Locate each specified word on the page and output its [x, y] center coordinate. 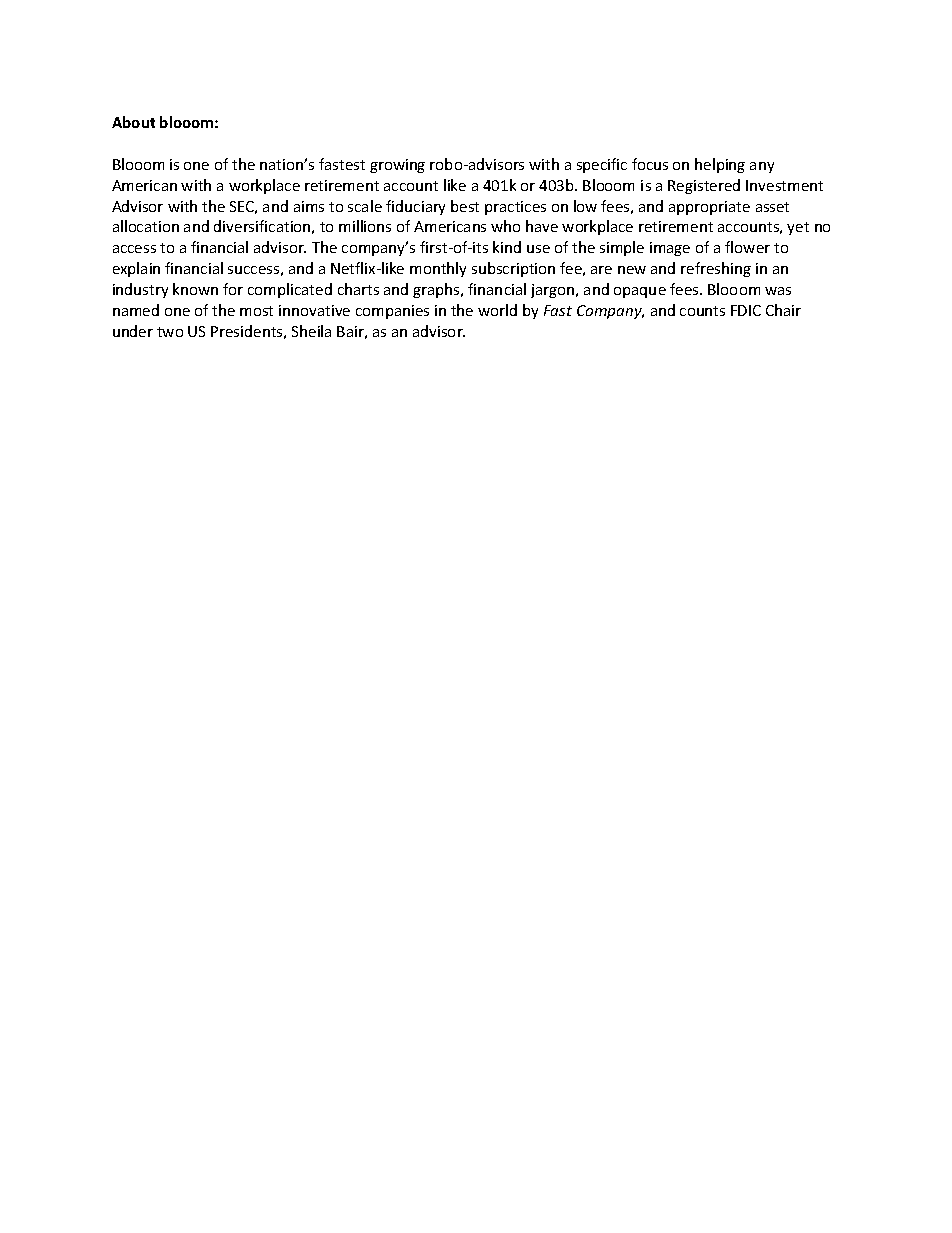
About [133, 122]
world [497, 310]
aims [309, 206]
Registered [704, 186]
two [170, 332]
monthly [438, 269]
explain [136, 269]
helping [720, 165]
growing [397, 166]
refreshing [716, 269]
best [465, 206]
